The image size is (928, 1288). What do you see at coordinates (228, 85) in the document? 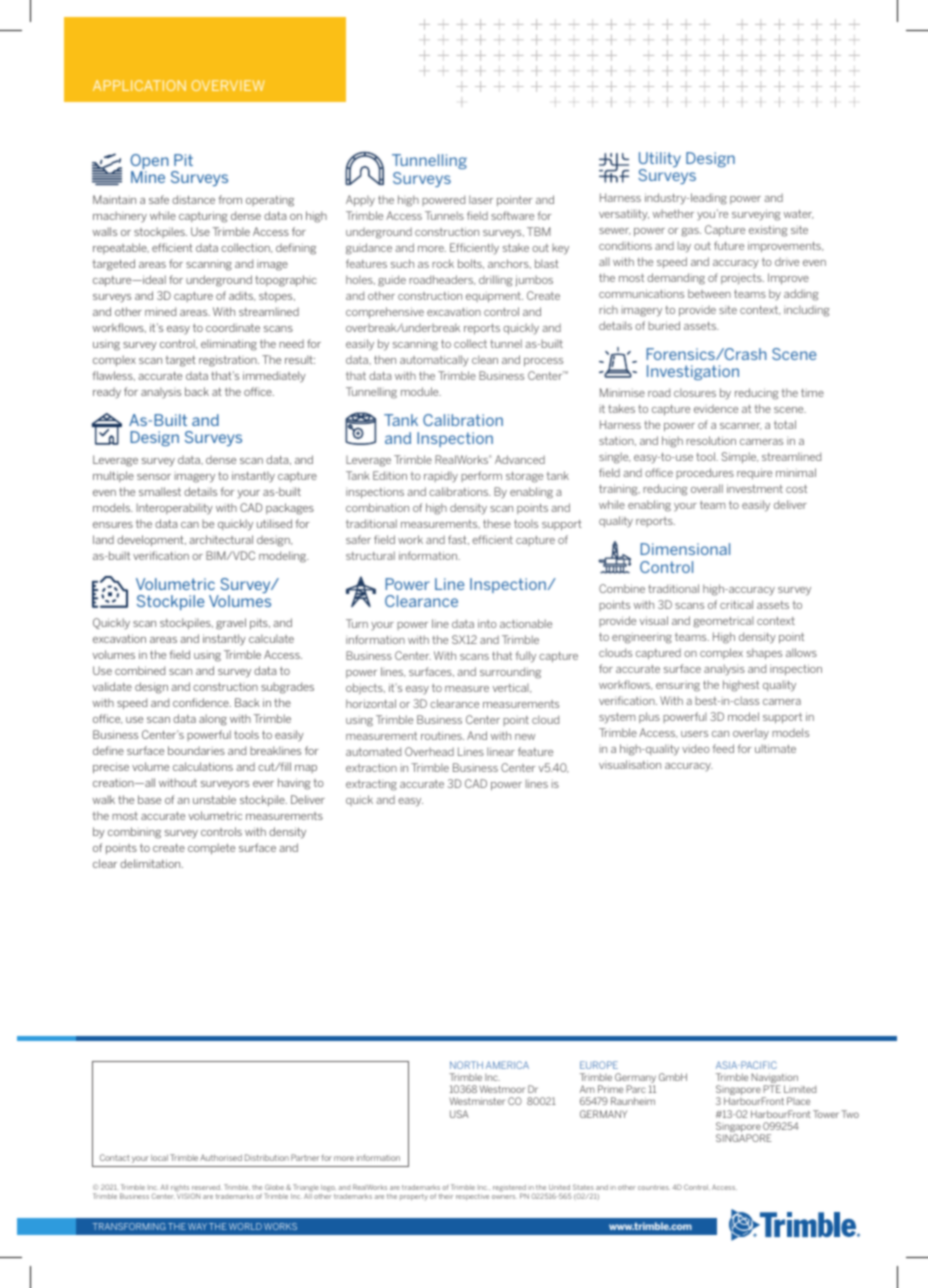
I see `OVERVIEW` at bounding box center [228, 85].
